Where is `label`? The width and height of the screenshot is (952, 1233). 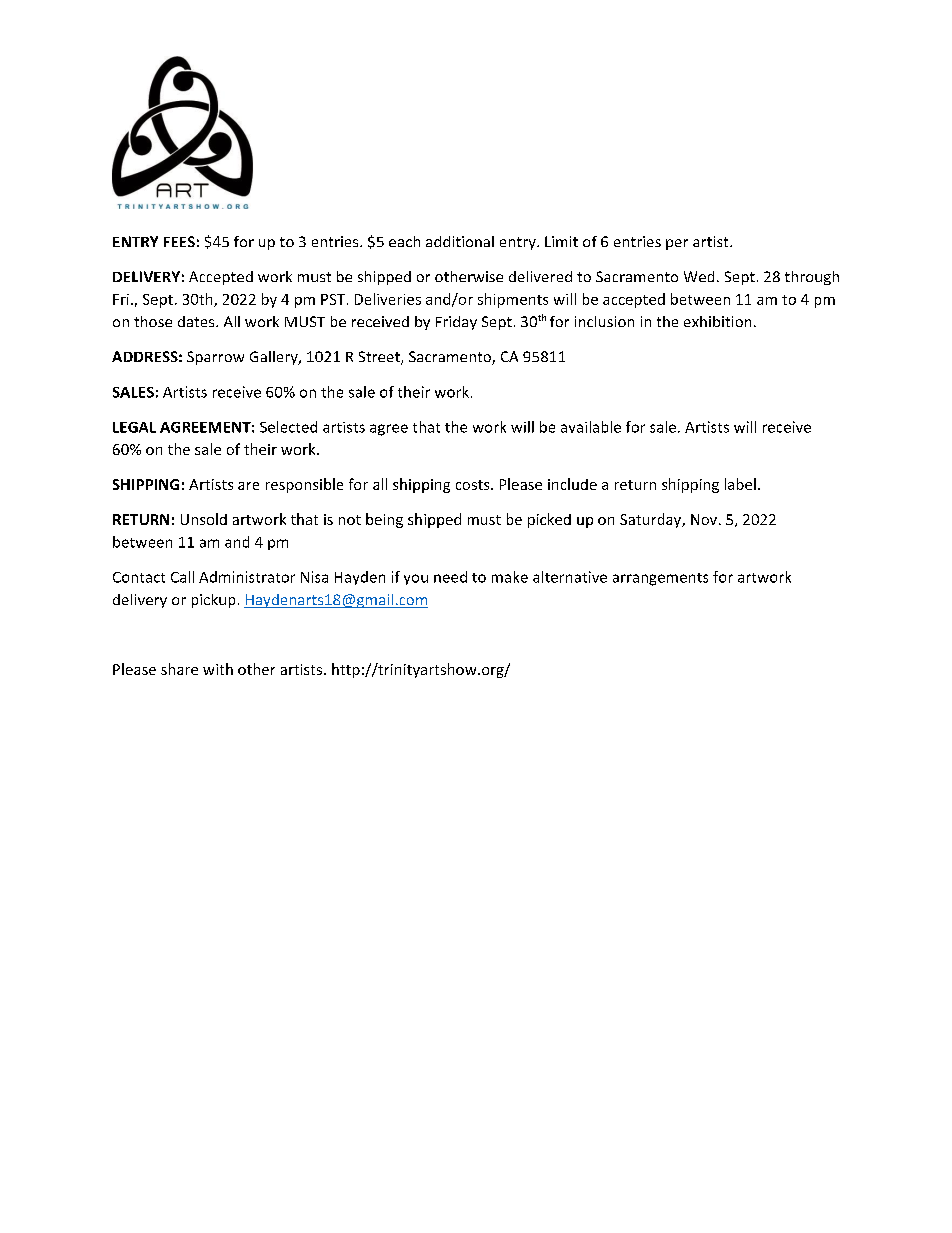
label is located at coordinates (740, 484).
